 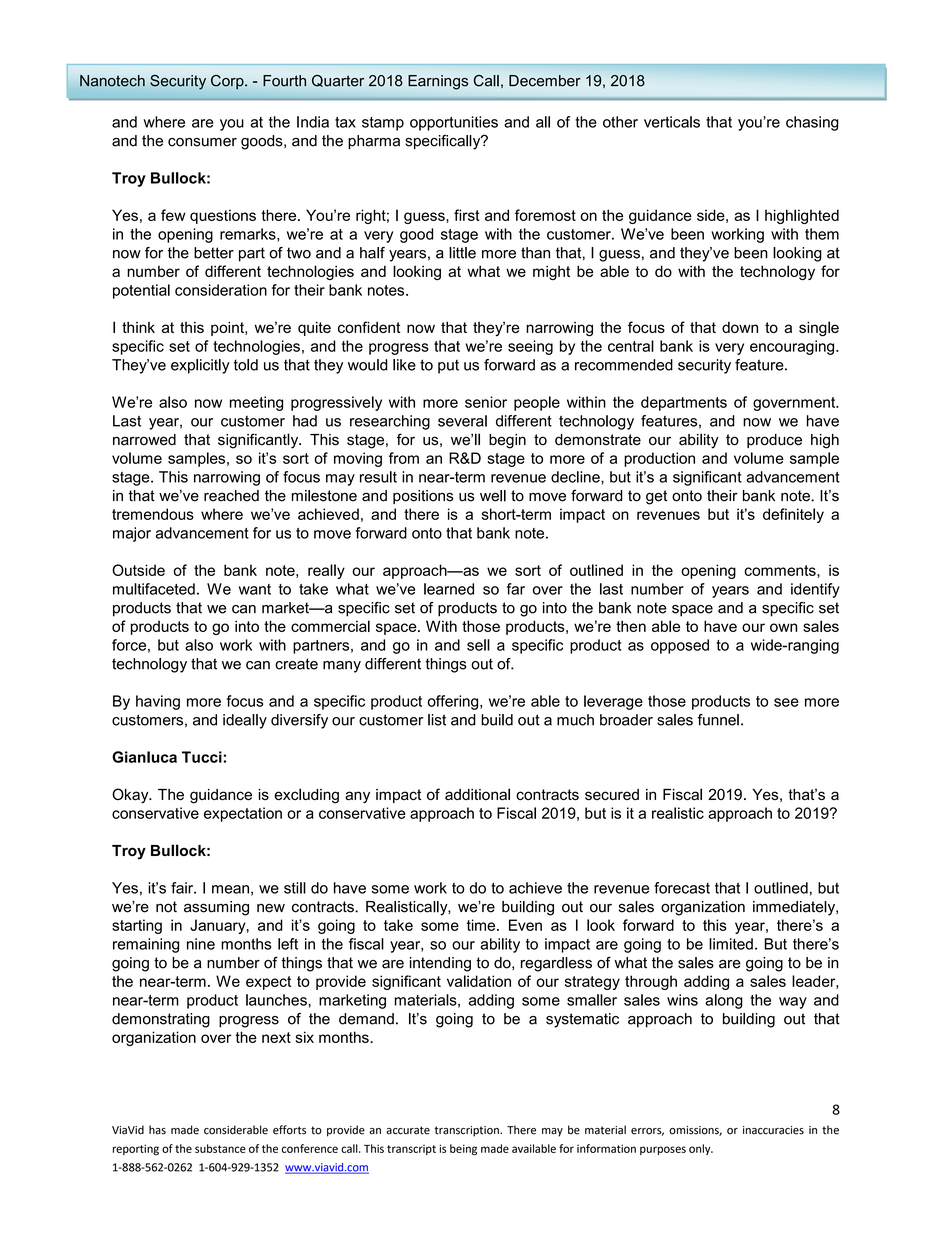 I want to click on verticals, so click(x=672, y=122).
